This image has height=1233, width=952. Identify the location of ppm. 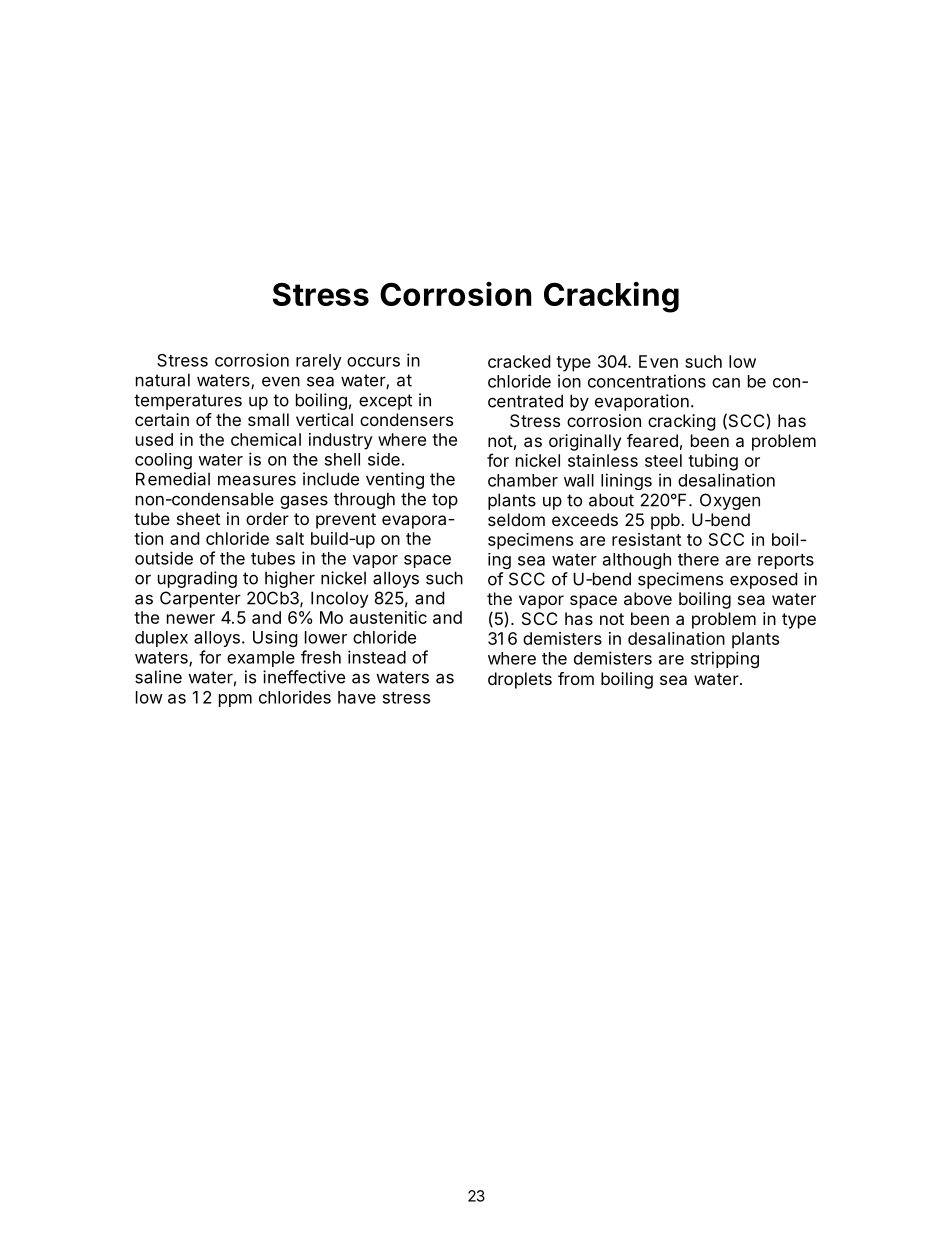
(235, 700).
